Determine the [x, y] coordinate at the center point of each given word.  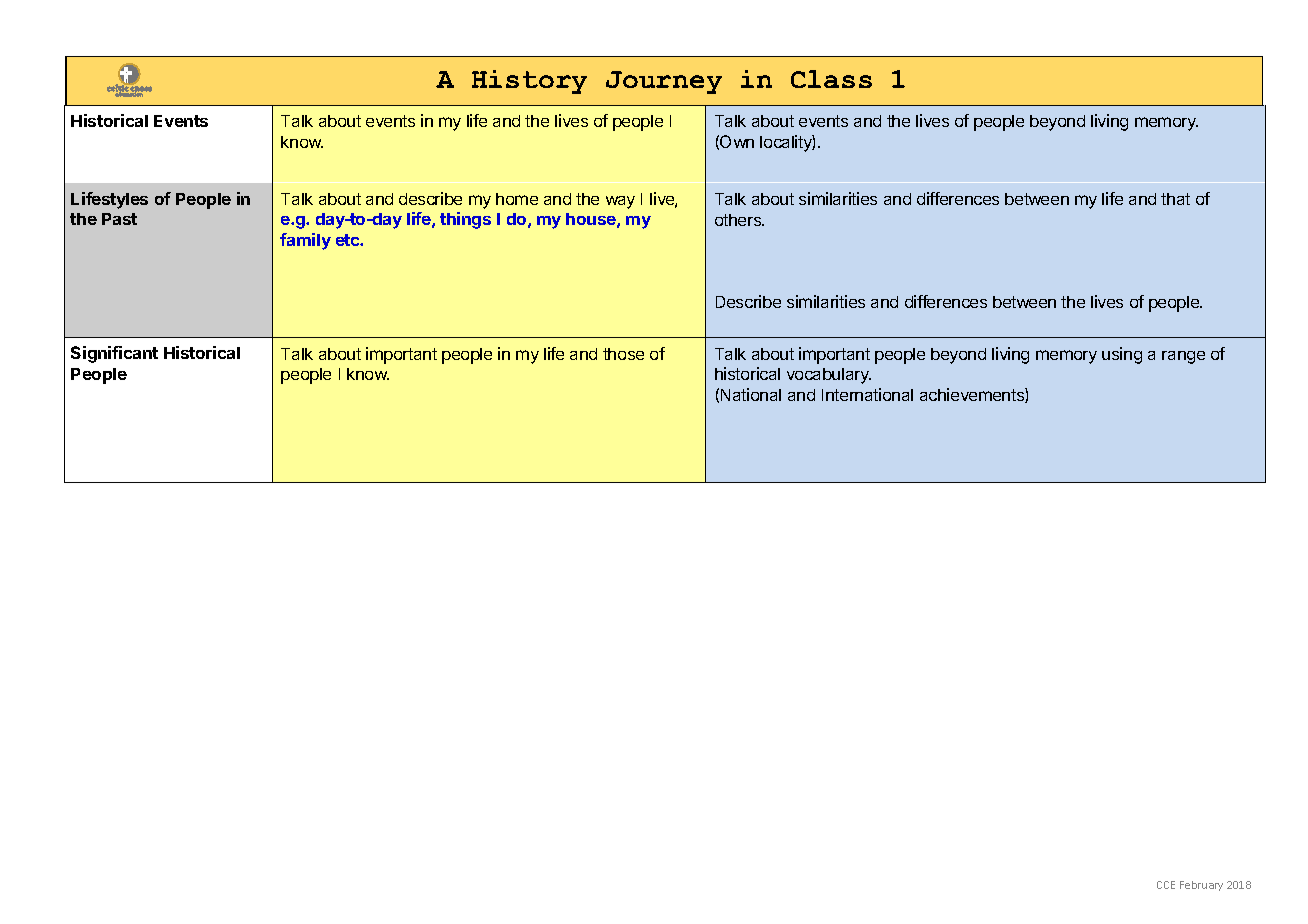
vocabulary [829, 376]
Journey [664, 82]
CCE [1166, 885]
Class [831, 79]
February [1201, 886]
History [529, 82]
